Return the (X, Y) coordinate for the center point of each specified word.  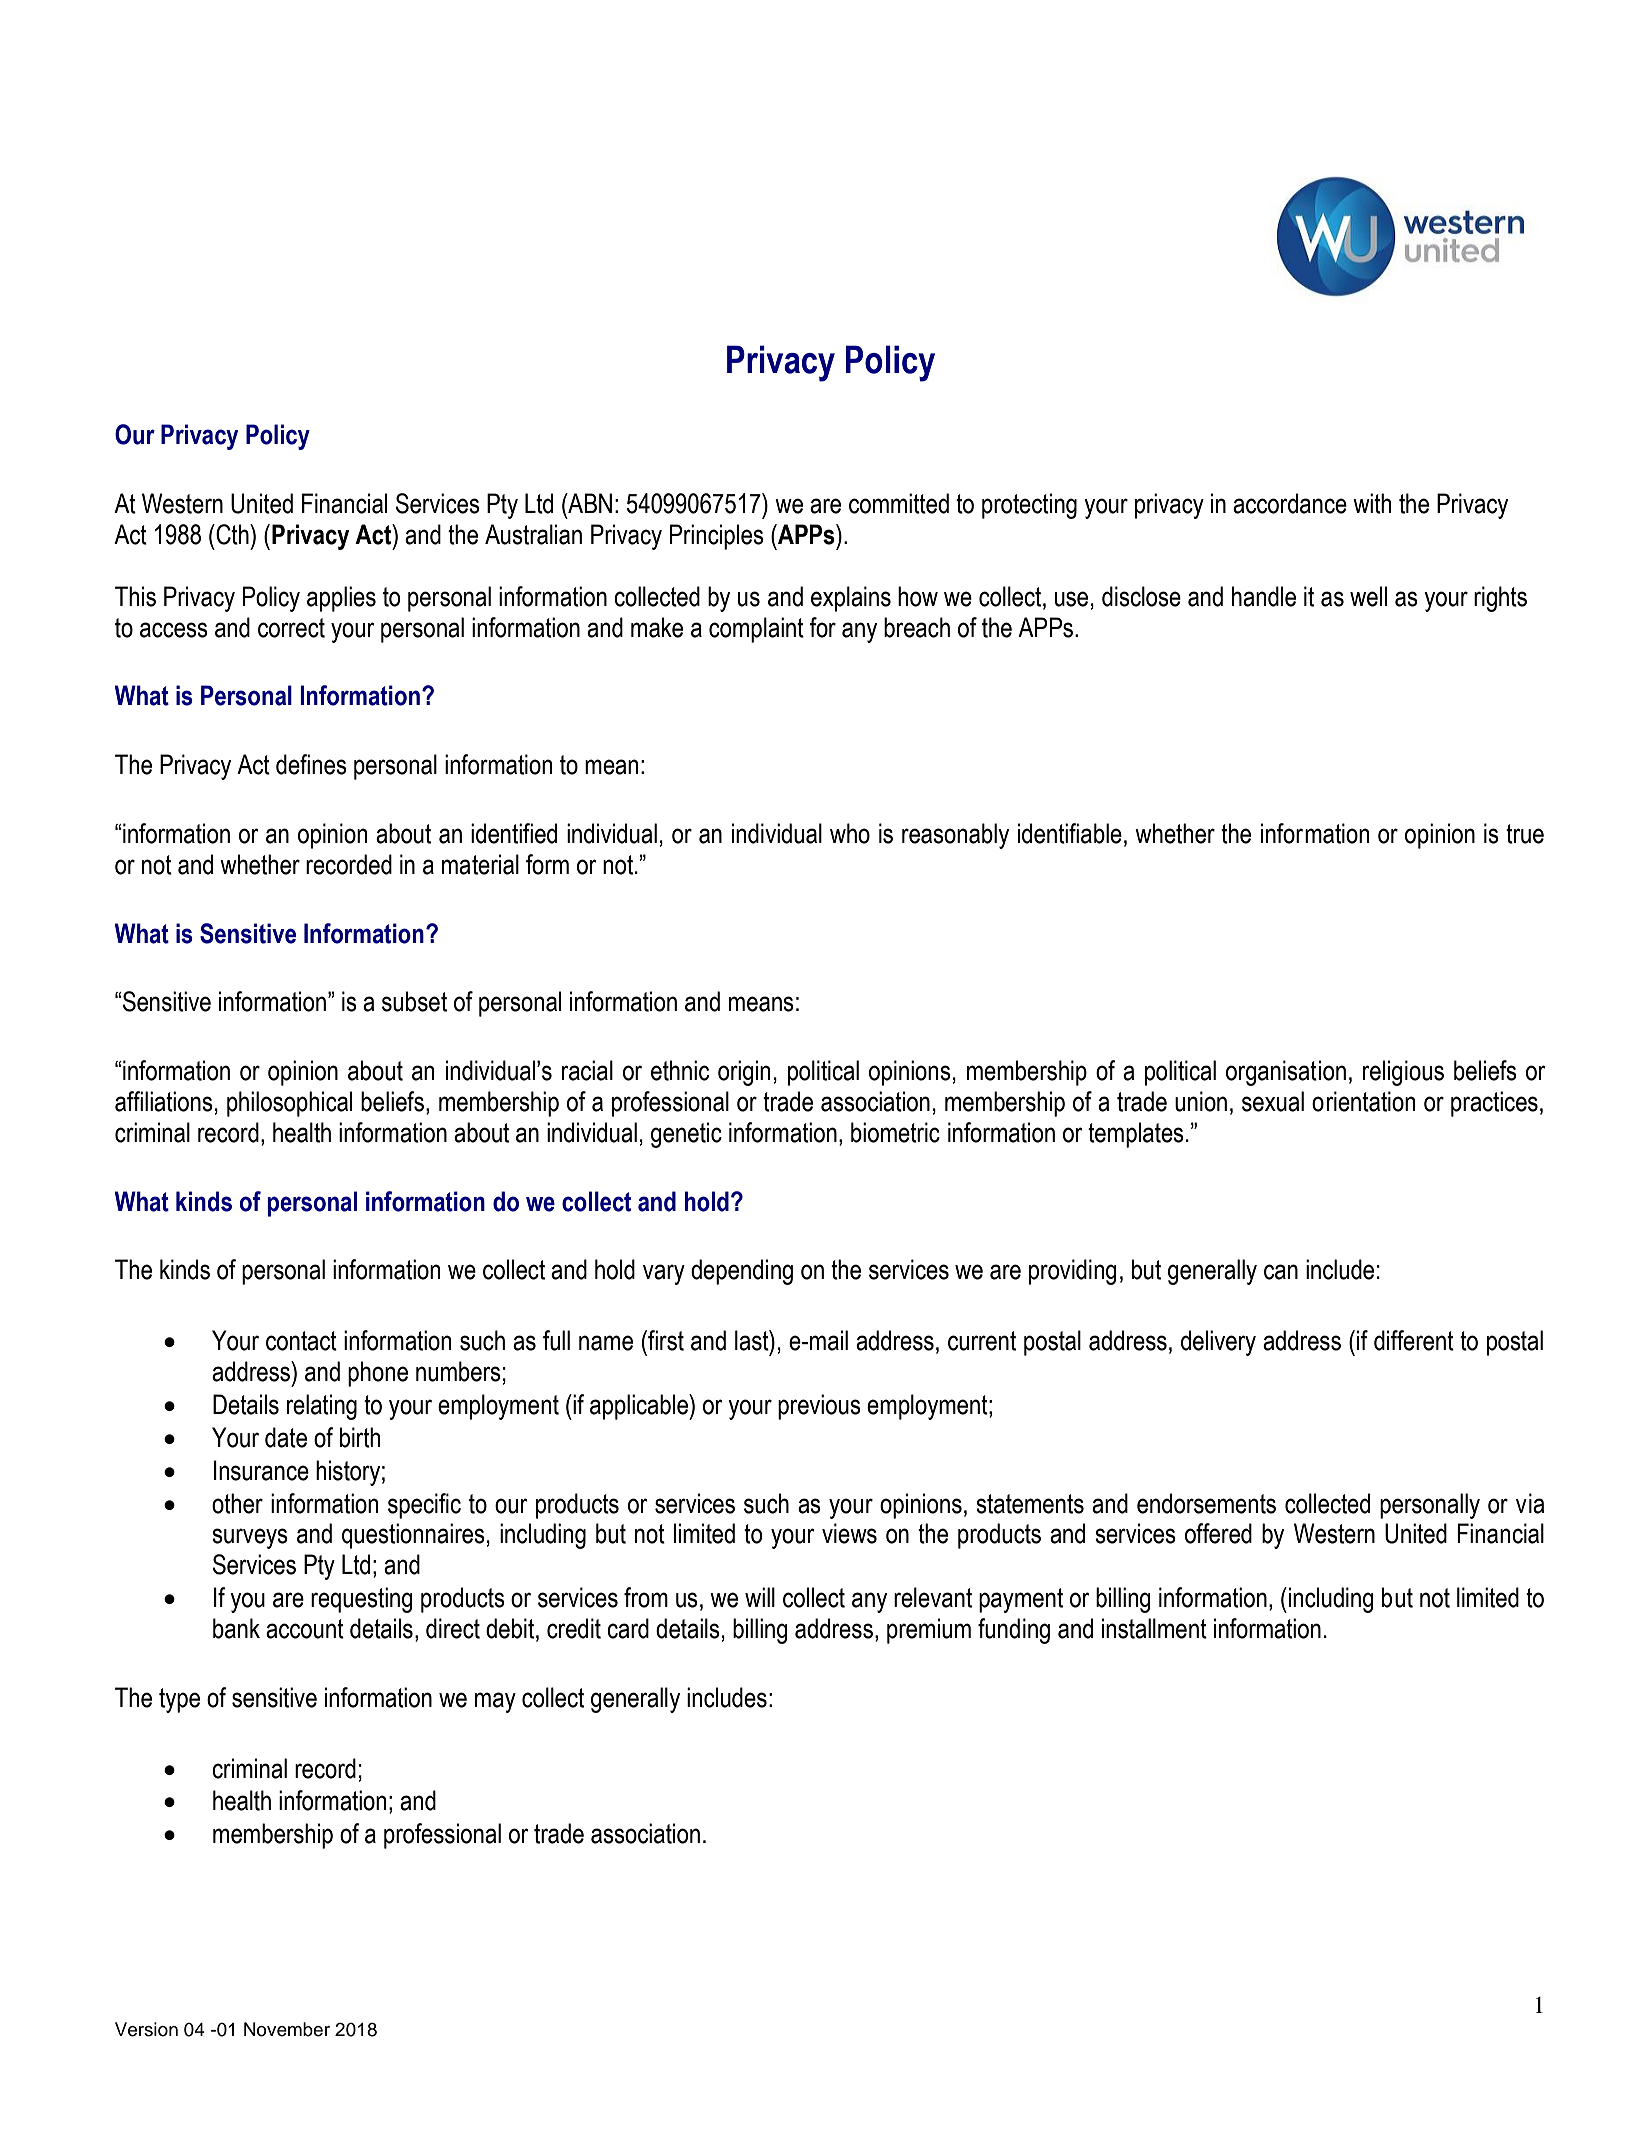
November (287, 2029)
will (760, 1597)
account (305, 1629)
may (495, 1702)
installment (1154, 1628)
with (1372, 503)
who (850, 833)
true (1525, 834)
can (1281, 1272)
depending (742, 1272)
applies (341, 599)
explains (851, 599)
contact (301, 1341)
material (480, 864)
